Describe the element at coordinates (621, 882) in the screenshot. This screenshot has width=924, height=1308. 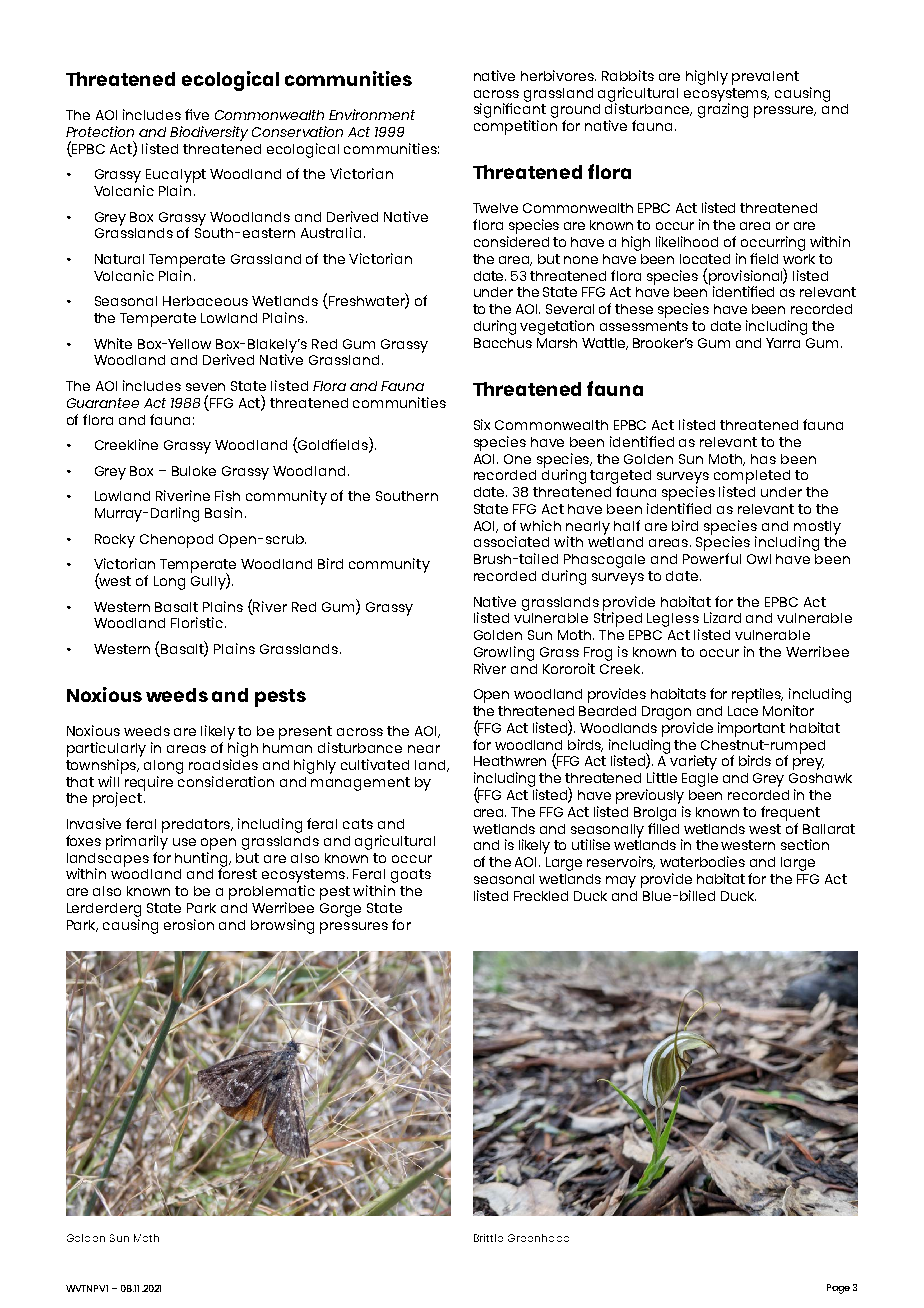
I see `may` at that location.
